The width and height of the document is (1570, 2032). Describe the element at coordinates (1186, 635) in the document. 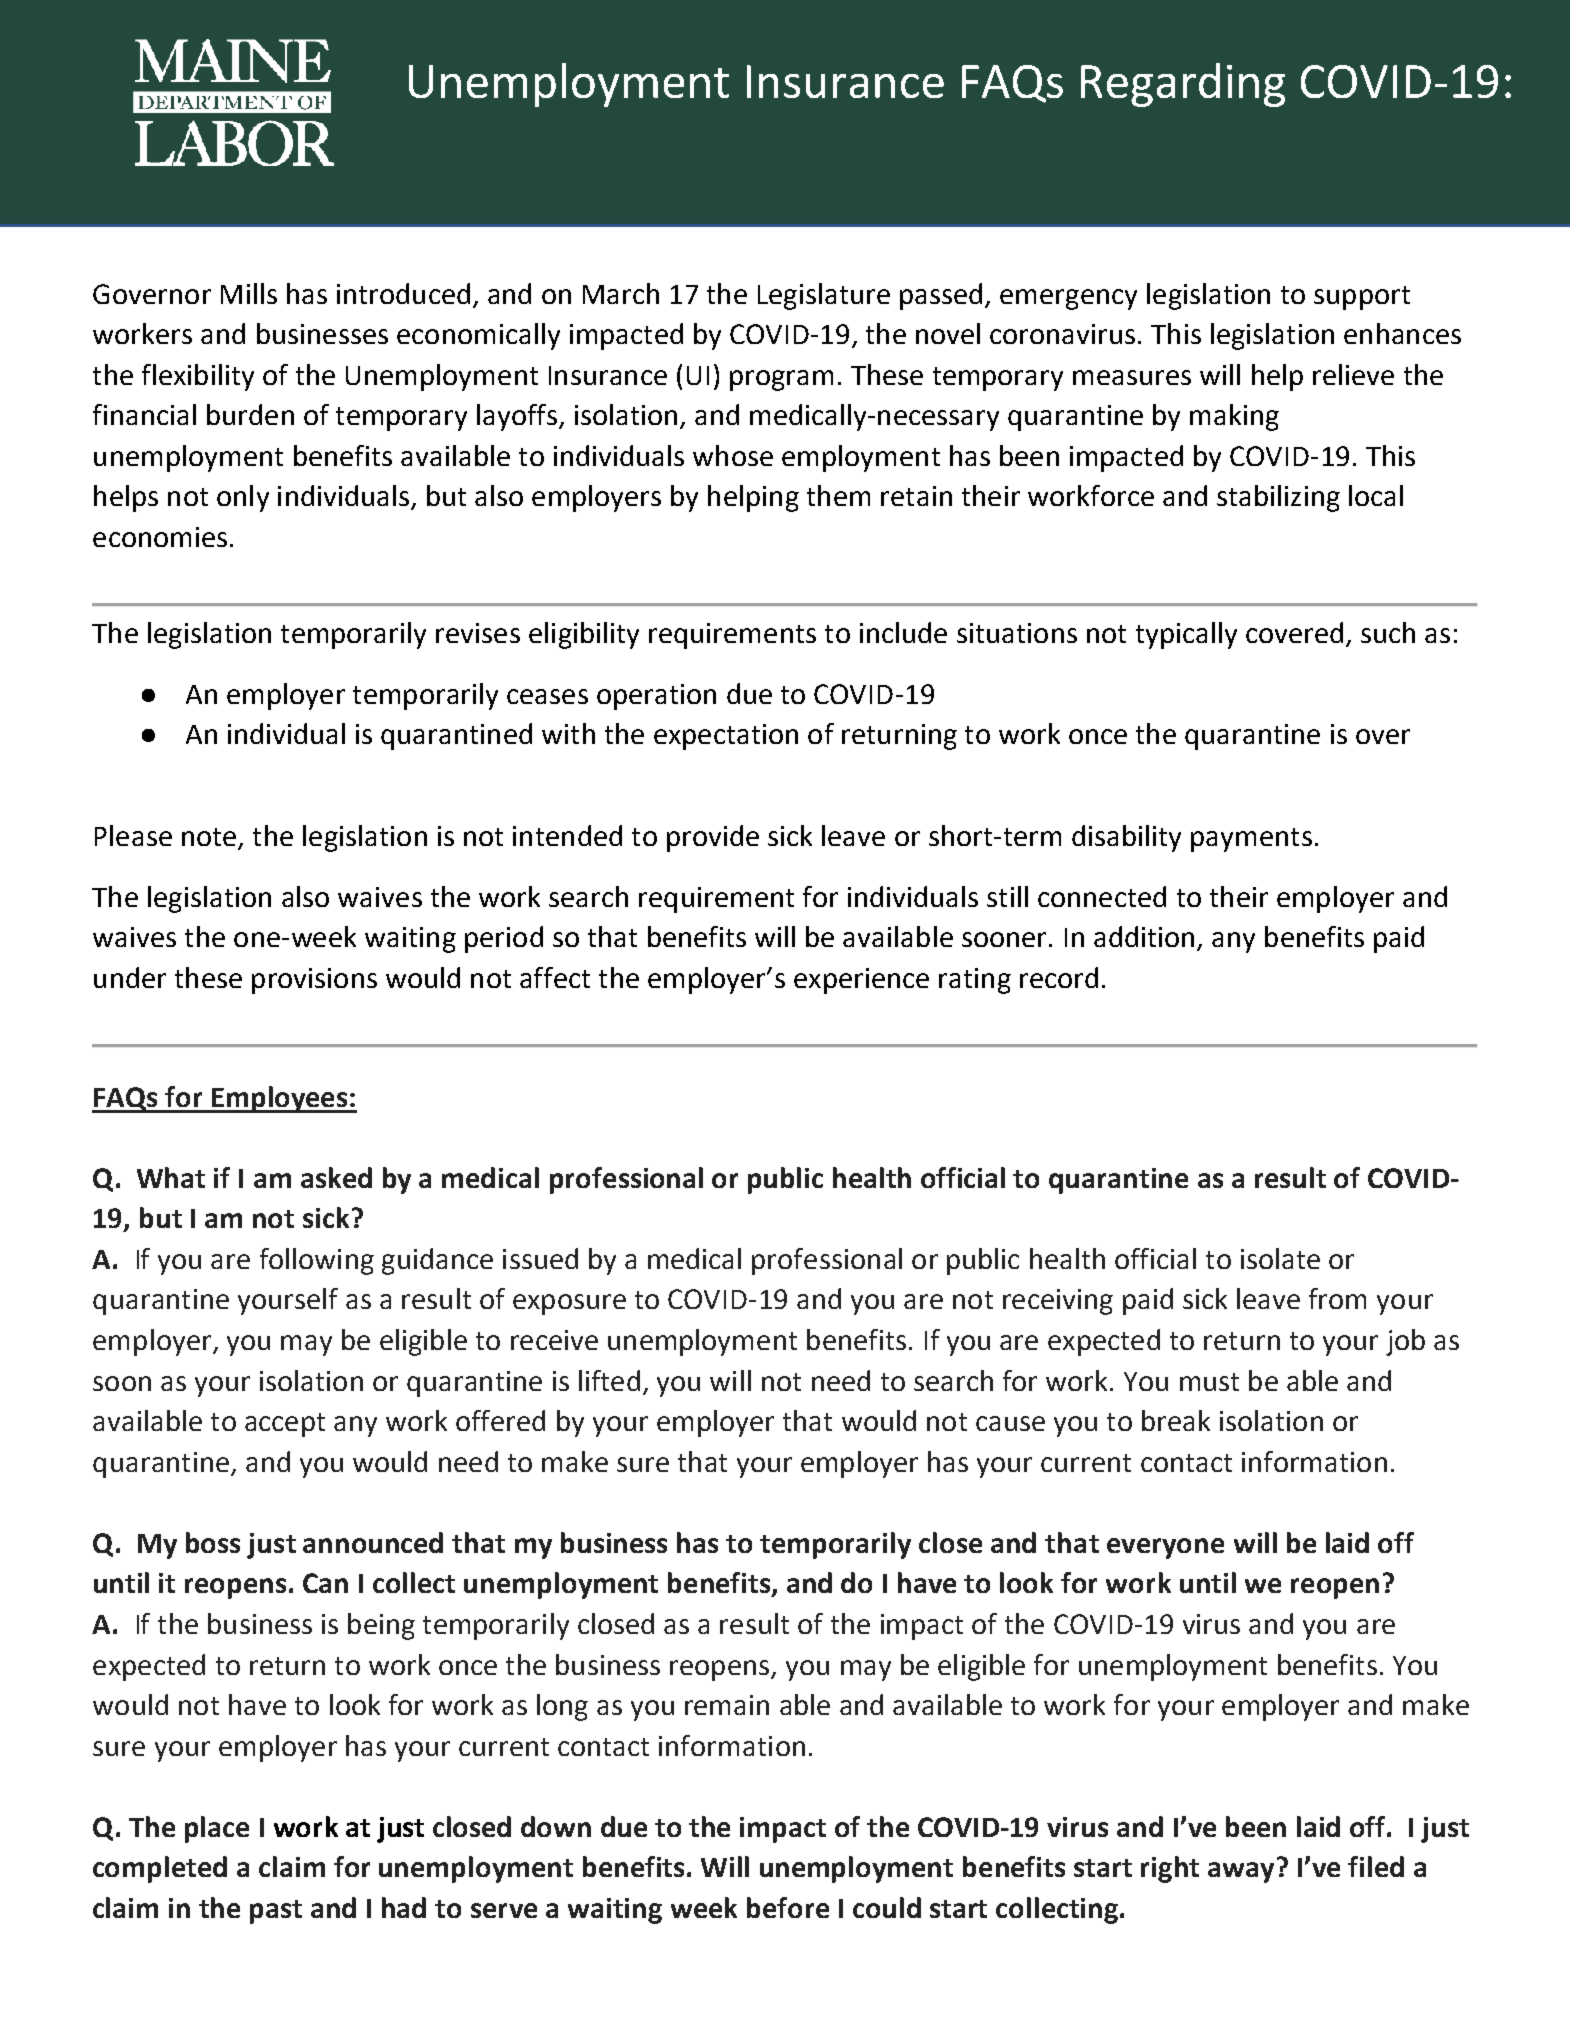

I see `typically` at that location.
